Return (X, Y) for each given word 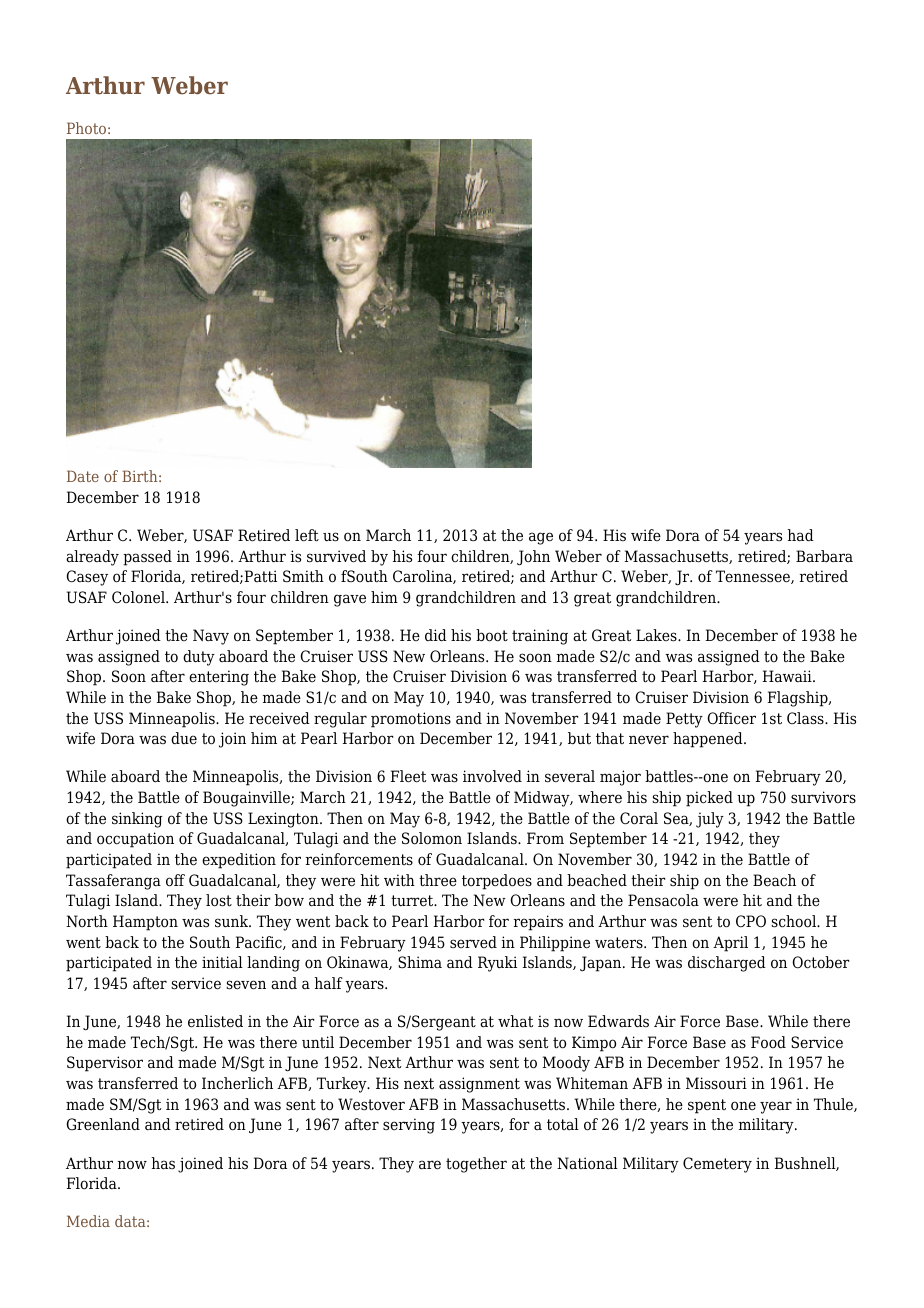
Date (83, 476)
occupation (135, 840)
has (163, 1163)
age (541, 538)
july (710, 820)
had (801, 535)
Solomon (432, 838)
